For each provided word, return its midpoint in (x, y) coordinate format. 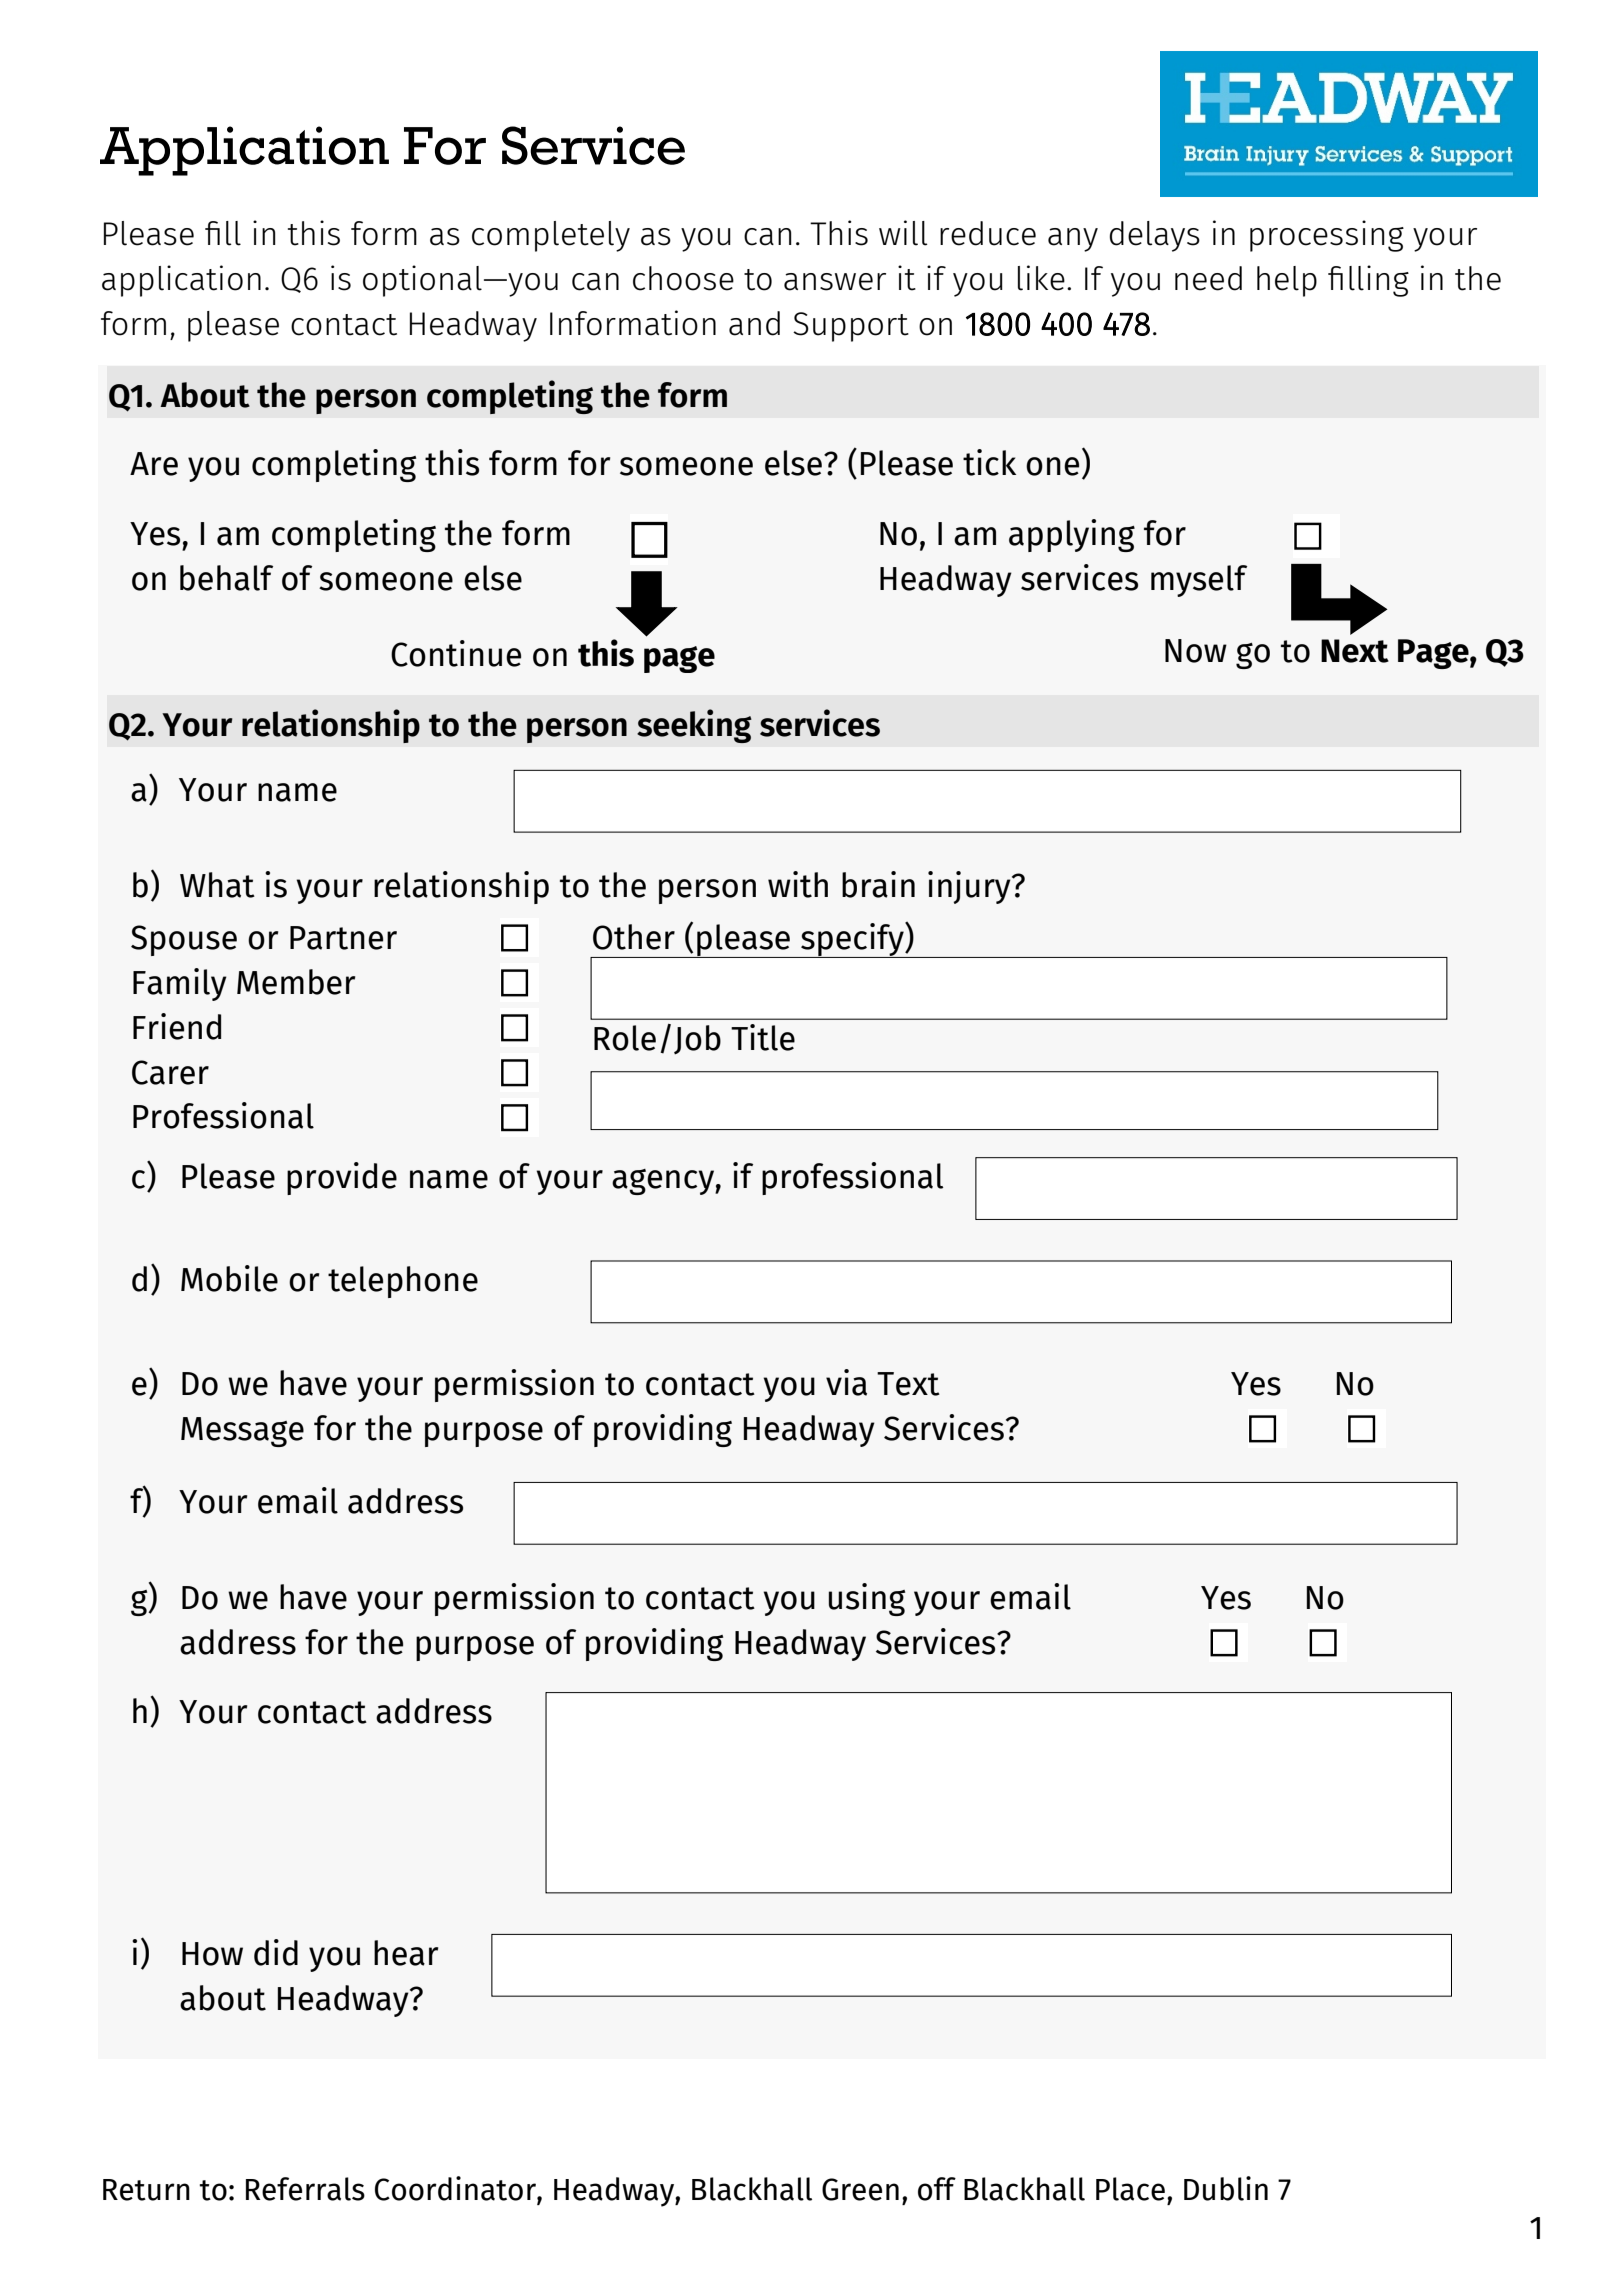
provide (342, 1178)
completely (551, 236)
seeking (694, 726)
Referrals (305, 2189)
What (217, 885)
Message (242, 1432)
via (846, 1382)
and (754, 323)
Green (860, 2189)
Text (908, 1384)
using (867, 1599)
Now (1196, 651)
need (1208, 278)
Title (763, 1037)
